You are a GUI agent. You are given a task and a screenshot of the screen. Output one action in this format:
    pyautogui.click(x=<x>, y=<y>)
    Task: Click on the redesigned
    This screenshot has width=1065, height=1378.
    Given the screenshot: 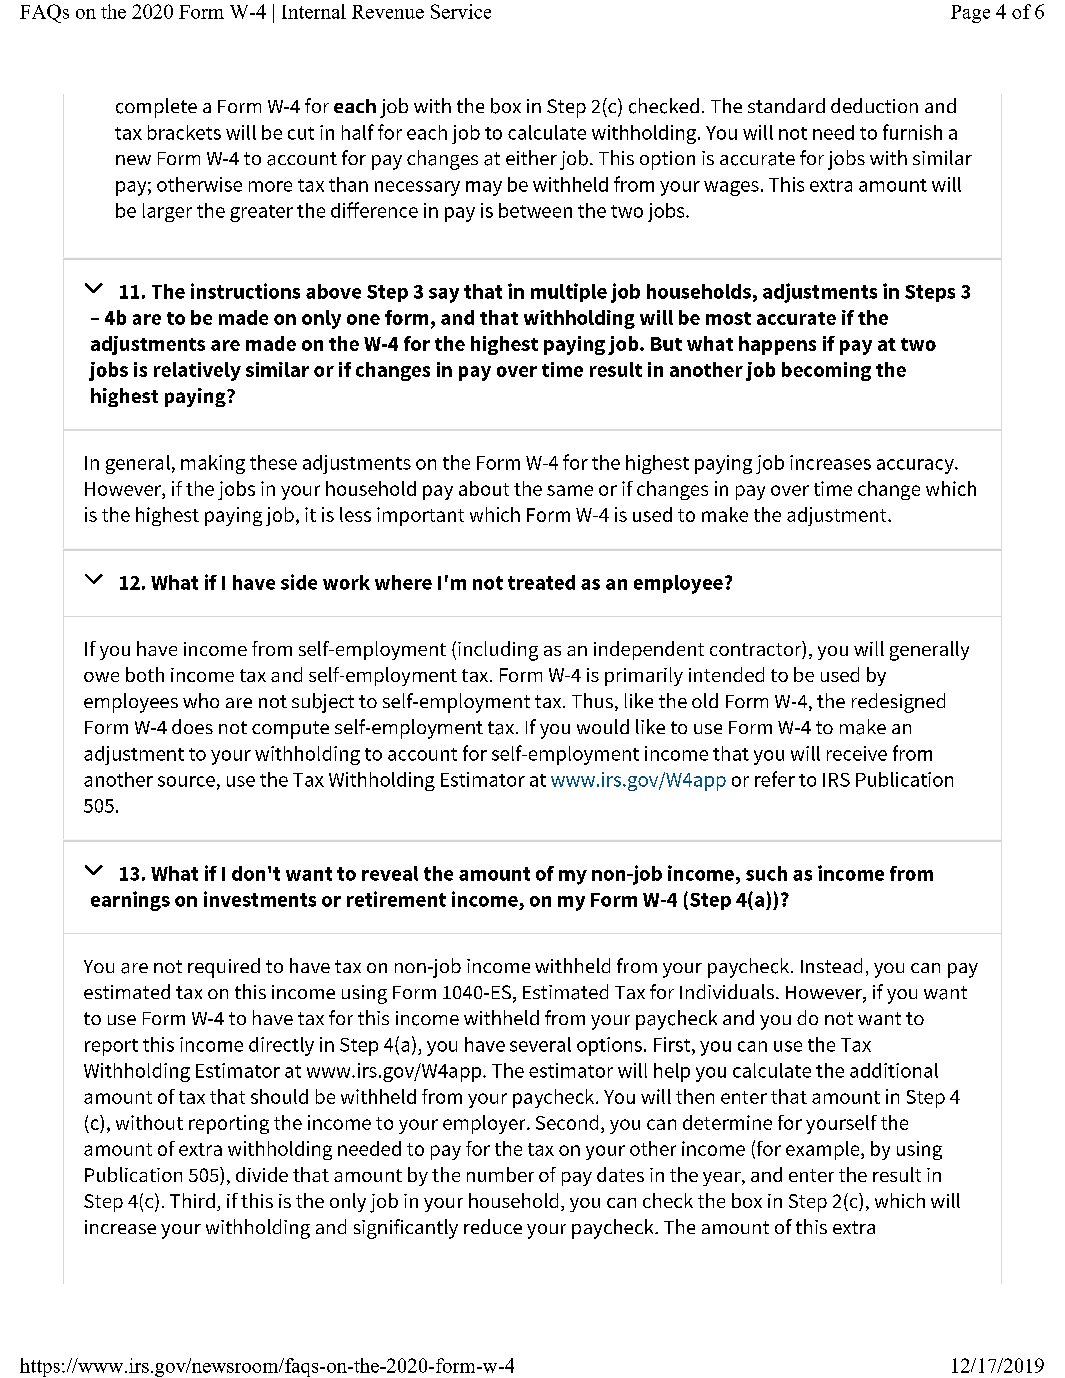 What is the action you would take?
    pyautogui.click(x=898, y=703)
